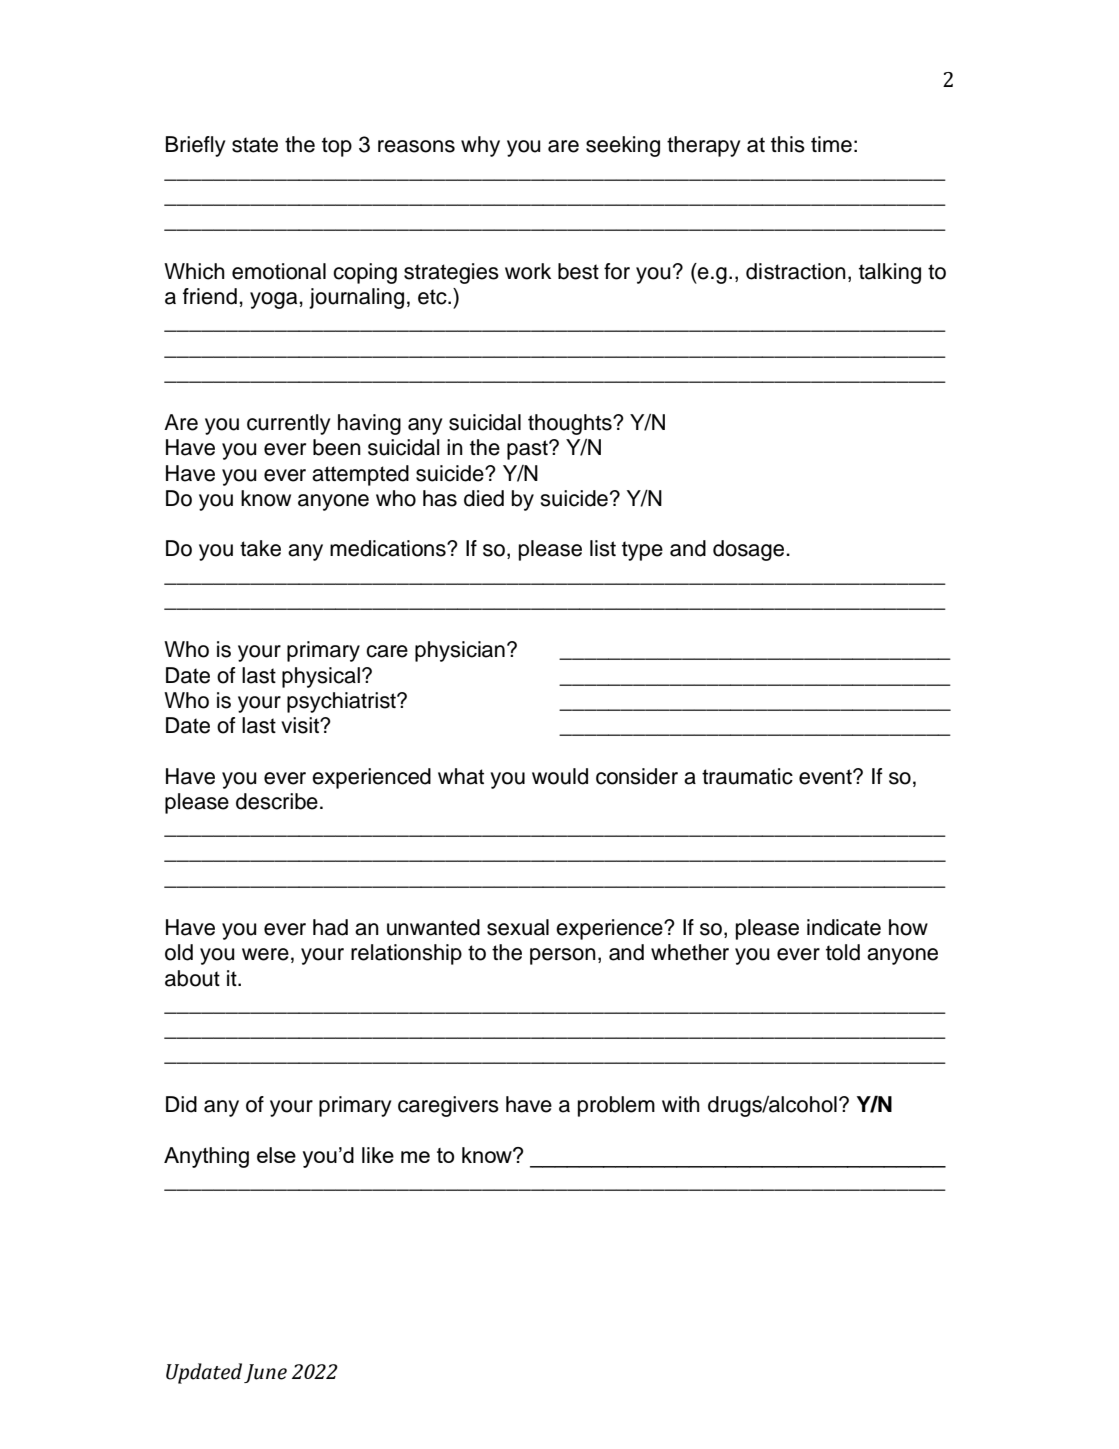 This document has width=1119, height=1449. What do you see at coordinates (265, 1373) in the document?
I see `June` at bounding box center [265, 1373].
